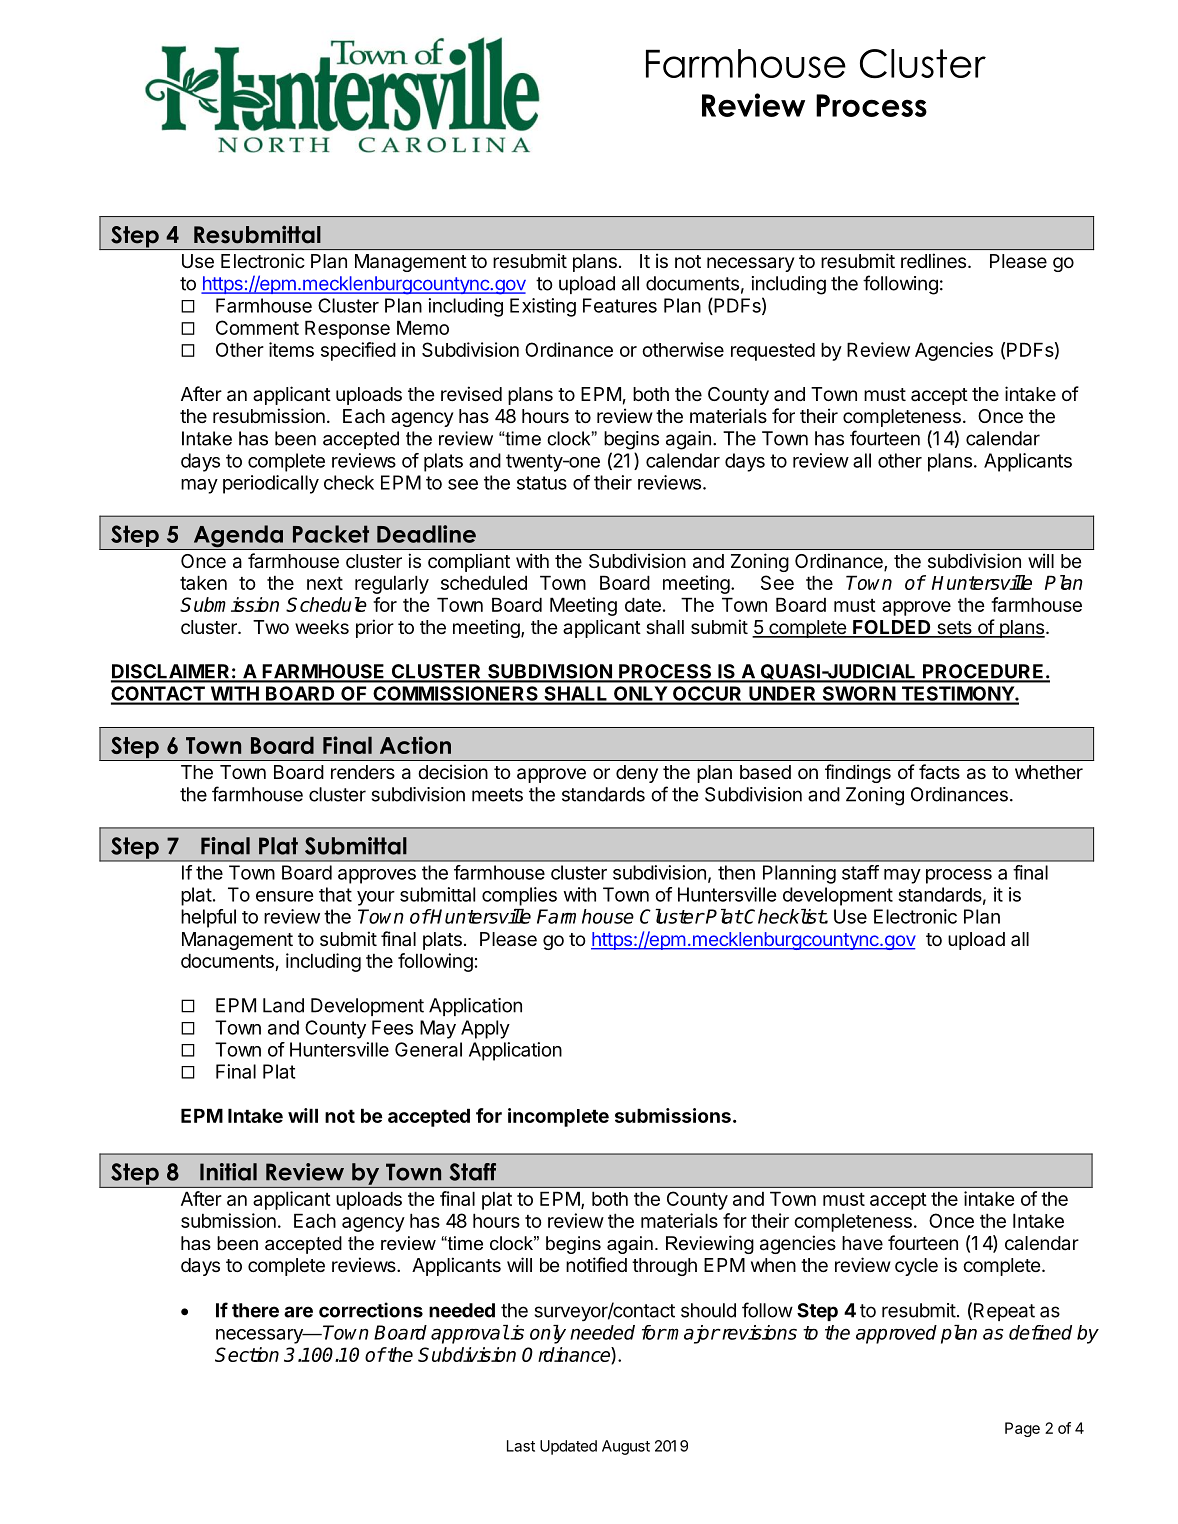 This document has height=1524, width=1178. I want to click on requested, so click(773, 352).
